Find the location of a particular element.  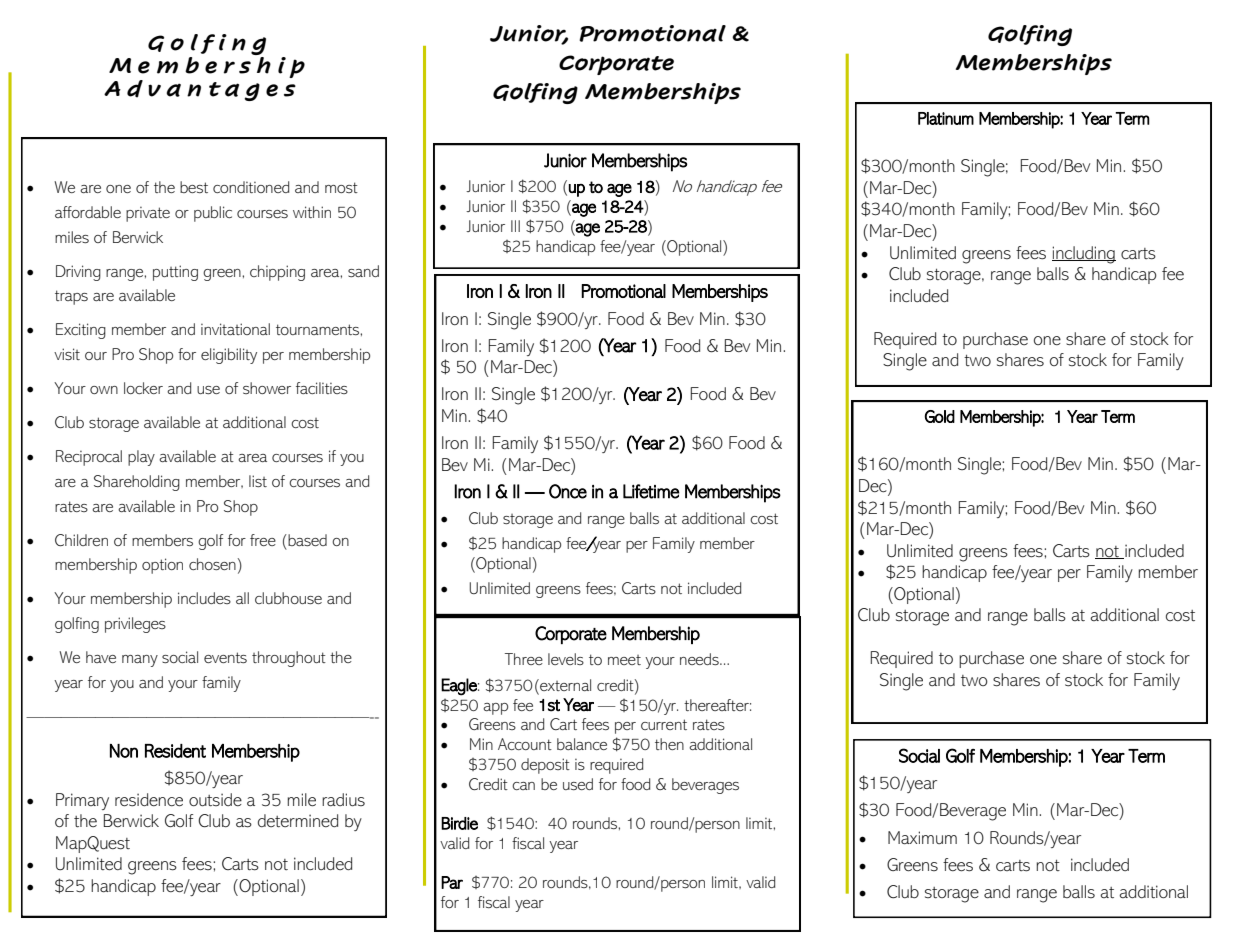

III is located at coordinates (515, 226).
